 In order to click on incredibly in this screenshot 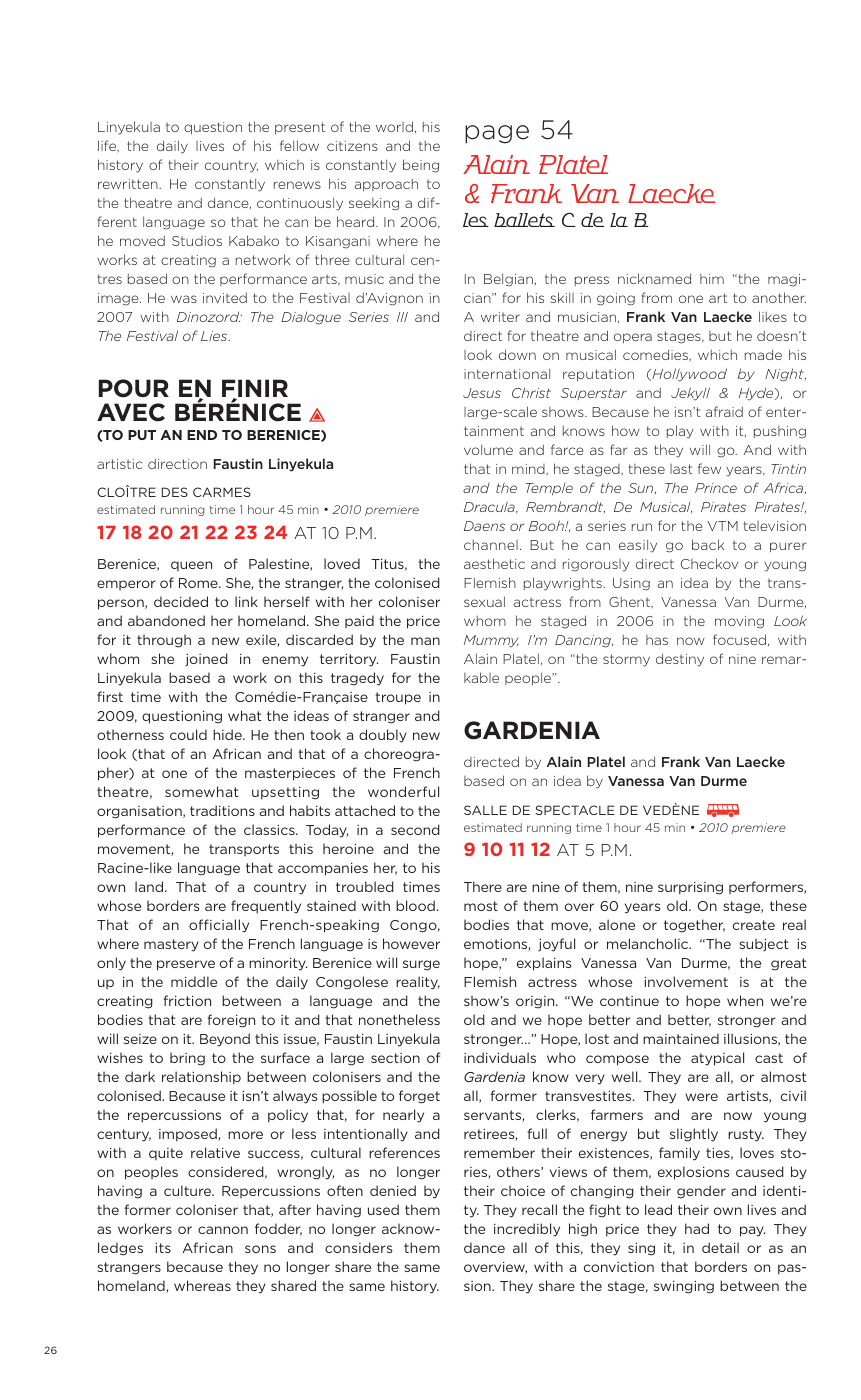, I will do `click(527, 1230)`.
